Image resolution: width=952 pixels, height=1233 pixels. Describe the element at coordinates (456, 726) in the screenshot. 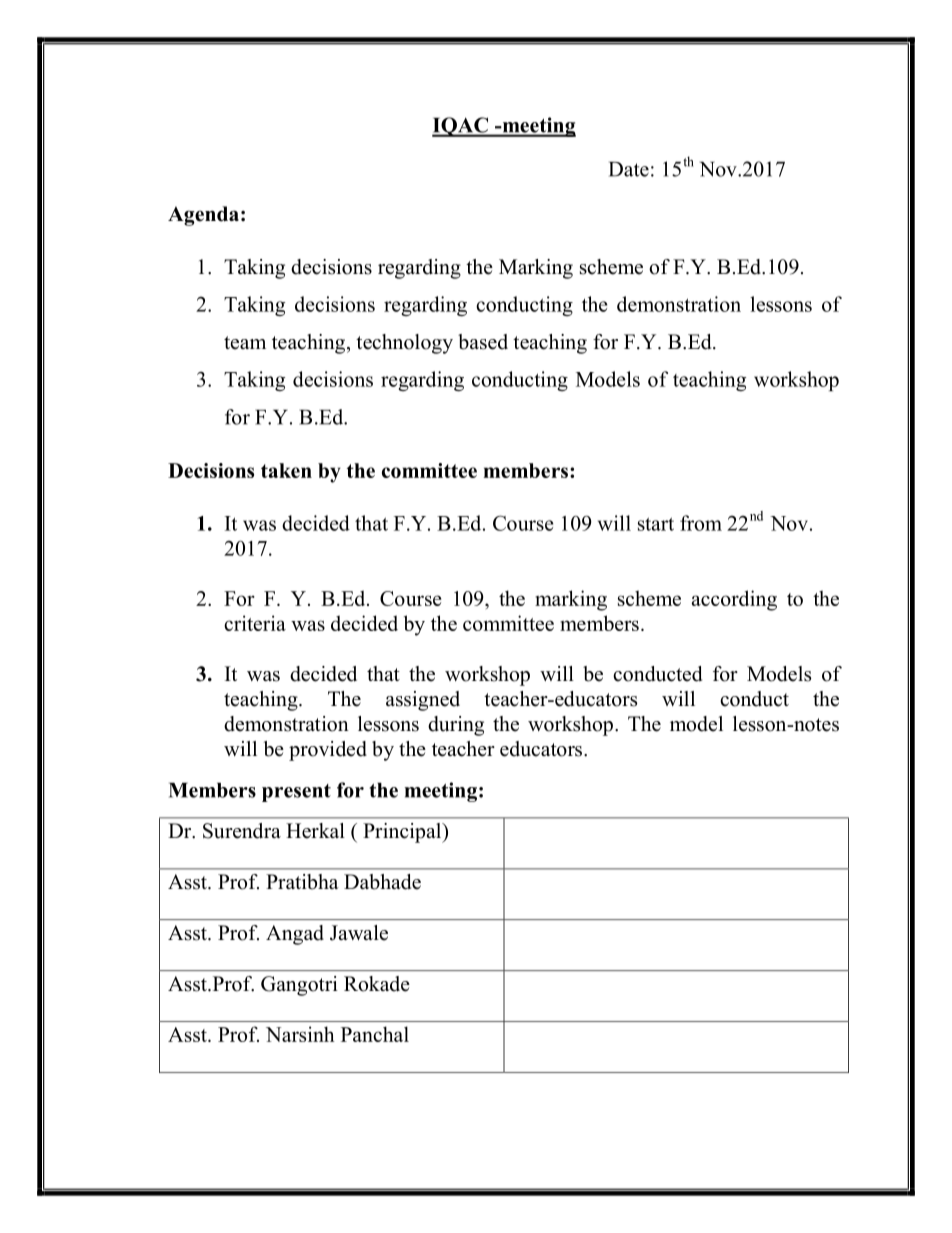

I see `during` at that location.
